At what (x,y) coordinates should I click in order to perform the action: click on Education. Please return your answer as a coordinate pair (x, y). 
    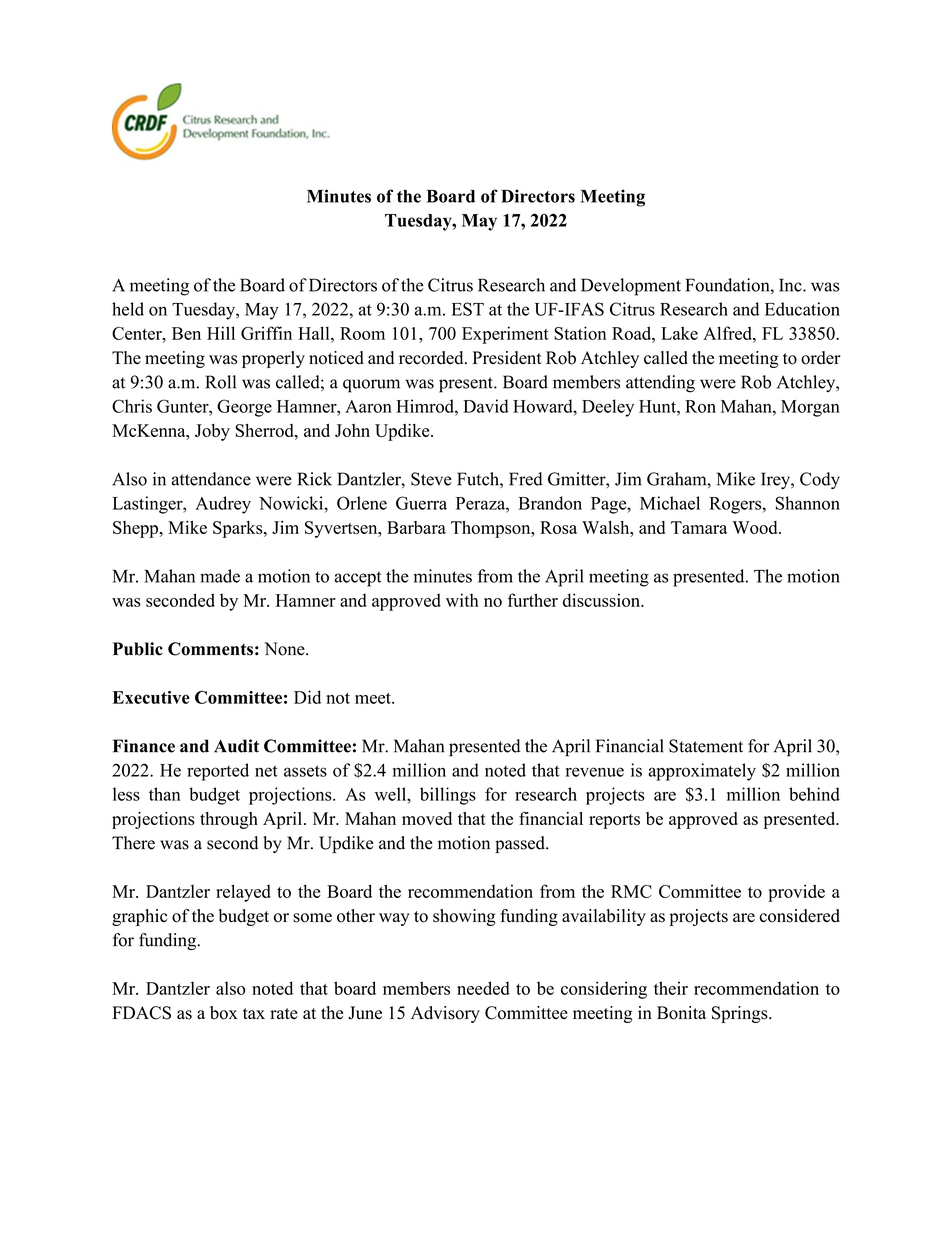
    Looking at the image, I should click on (802, 309).
